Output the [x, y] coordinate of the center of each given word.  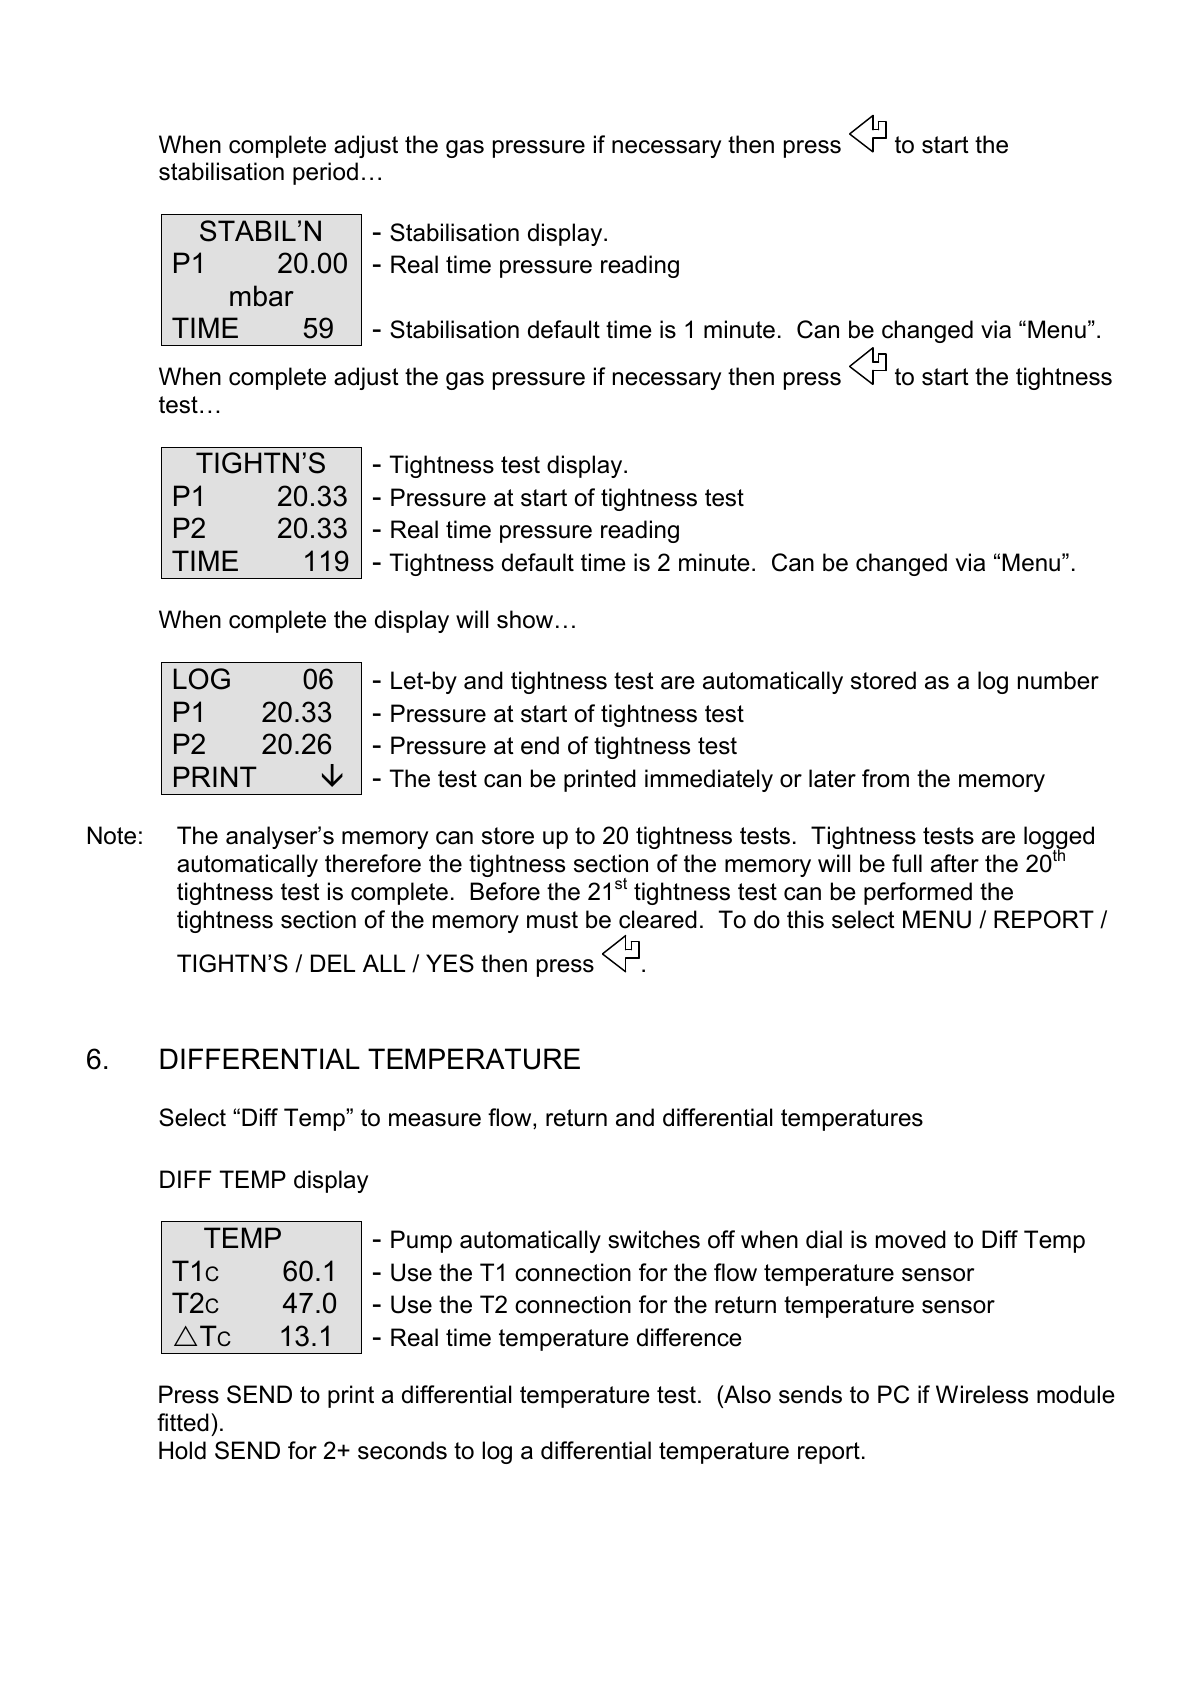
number [1058, 680]
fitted [183, 1422]
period [325, 173]
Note [112, 835]
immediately [709, 780]
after [955, 863]
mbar [262, 296]
